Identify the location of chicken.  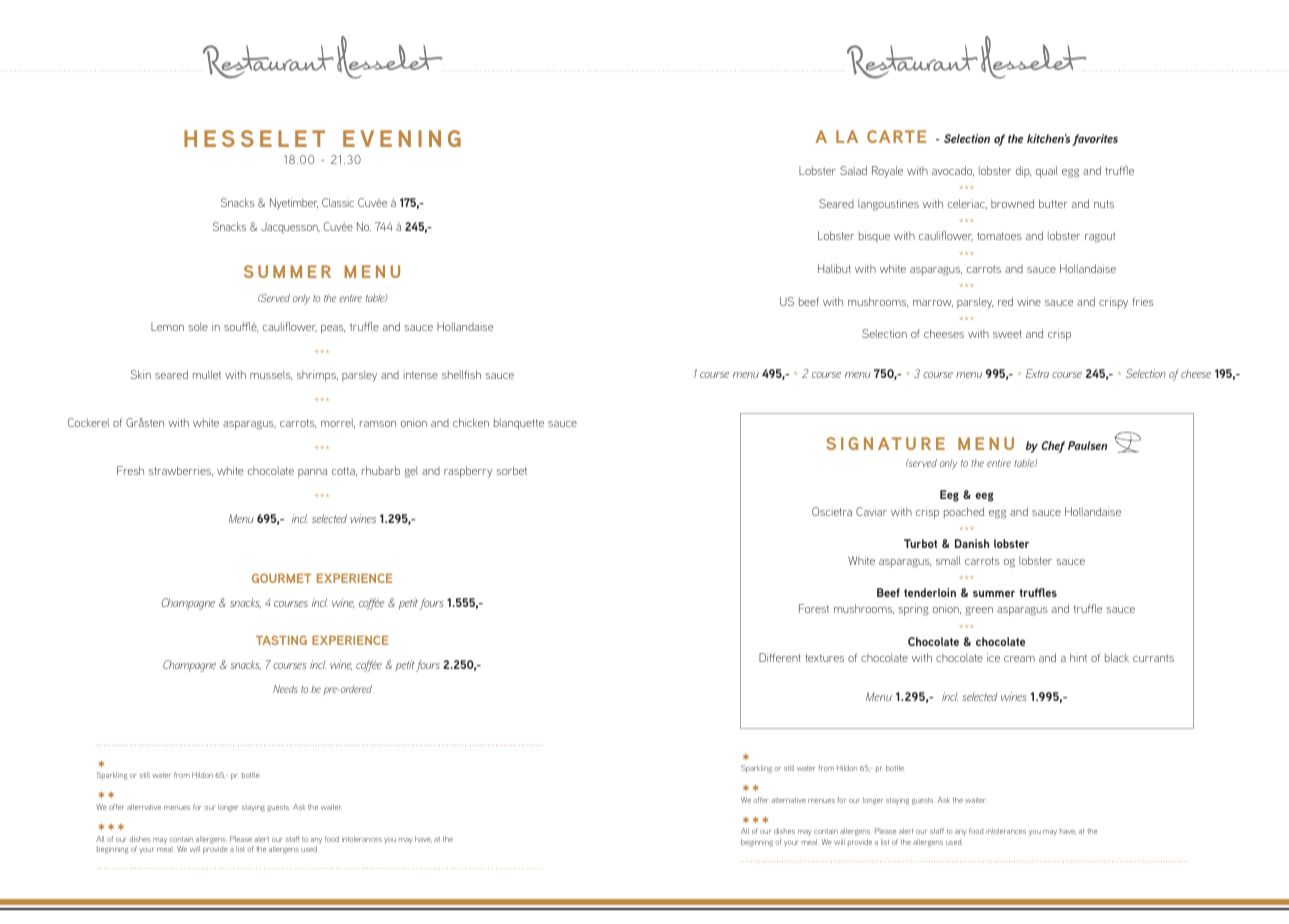
(471, 422).
